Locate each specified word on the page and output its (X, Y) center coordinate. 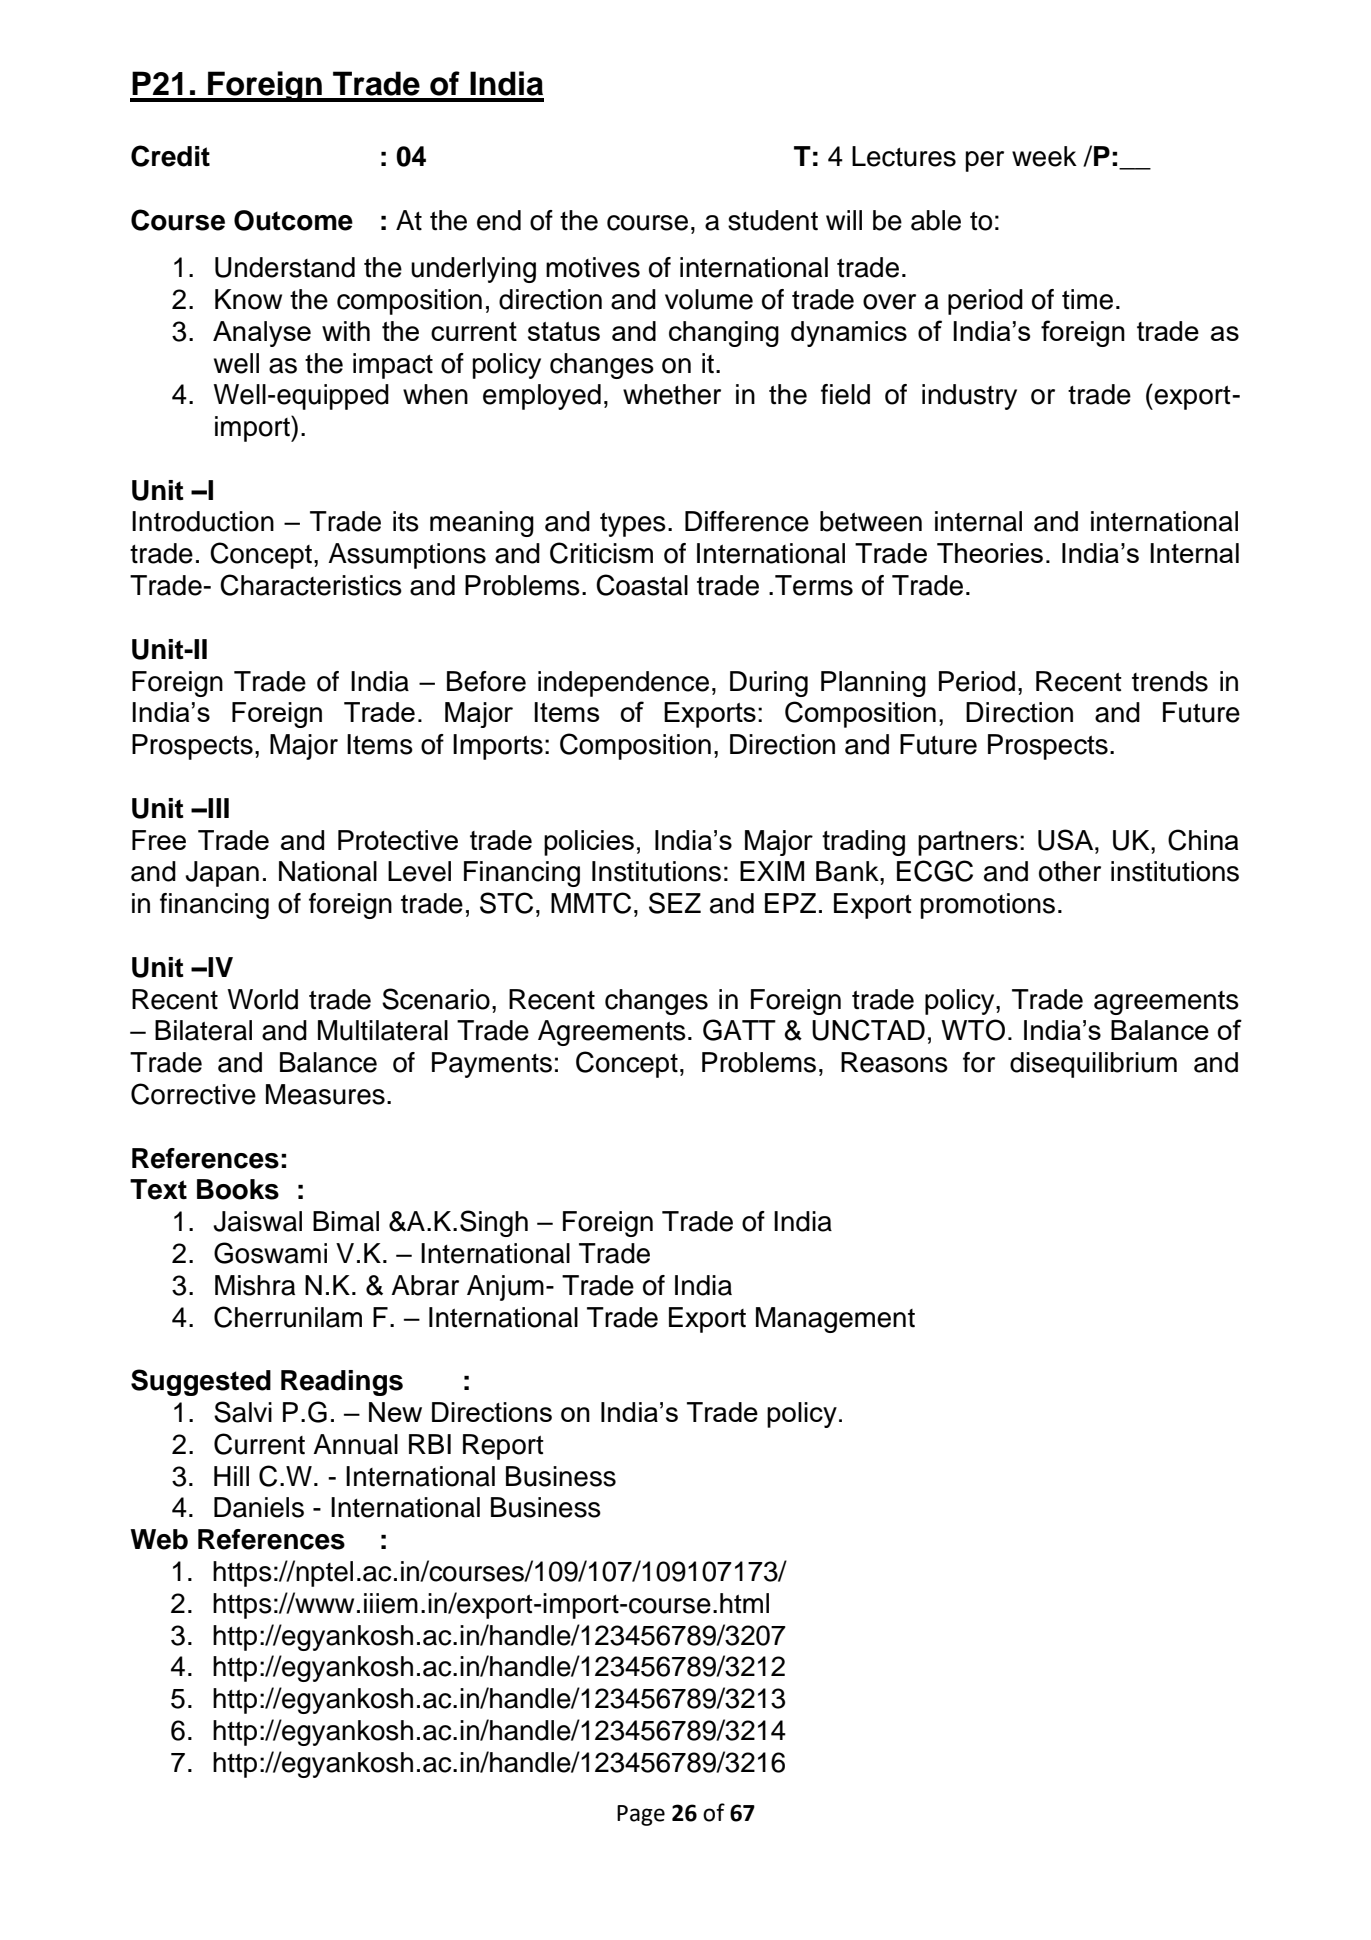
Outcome (293, 220)
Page (641, 1815)
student (773, 220)
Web (159, 1539)
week (1044, 156)
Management (835, 1320)
